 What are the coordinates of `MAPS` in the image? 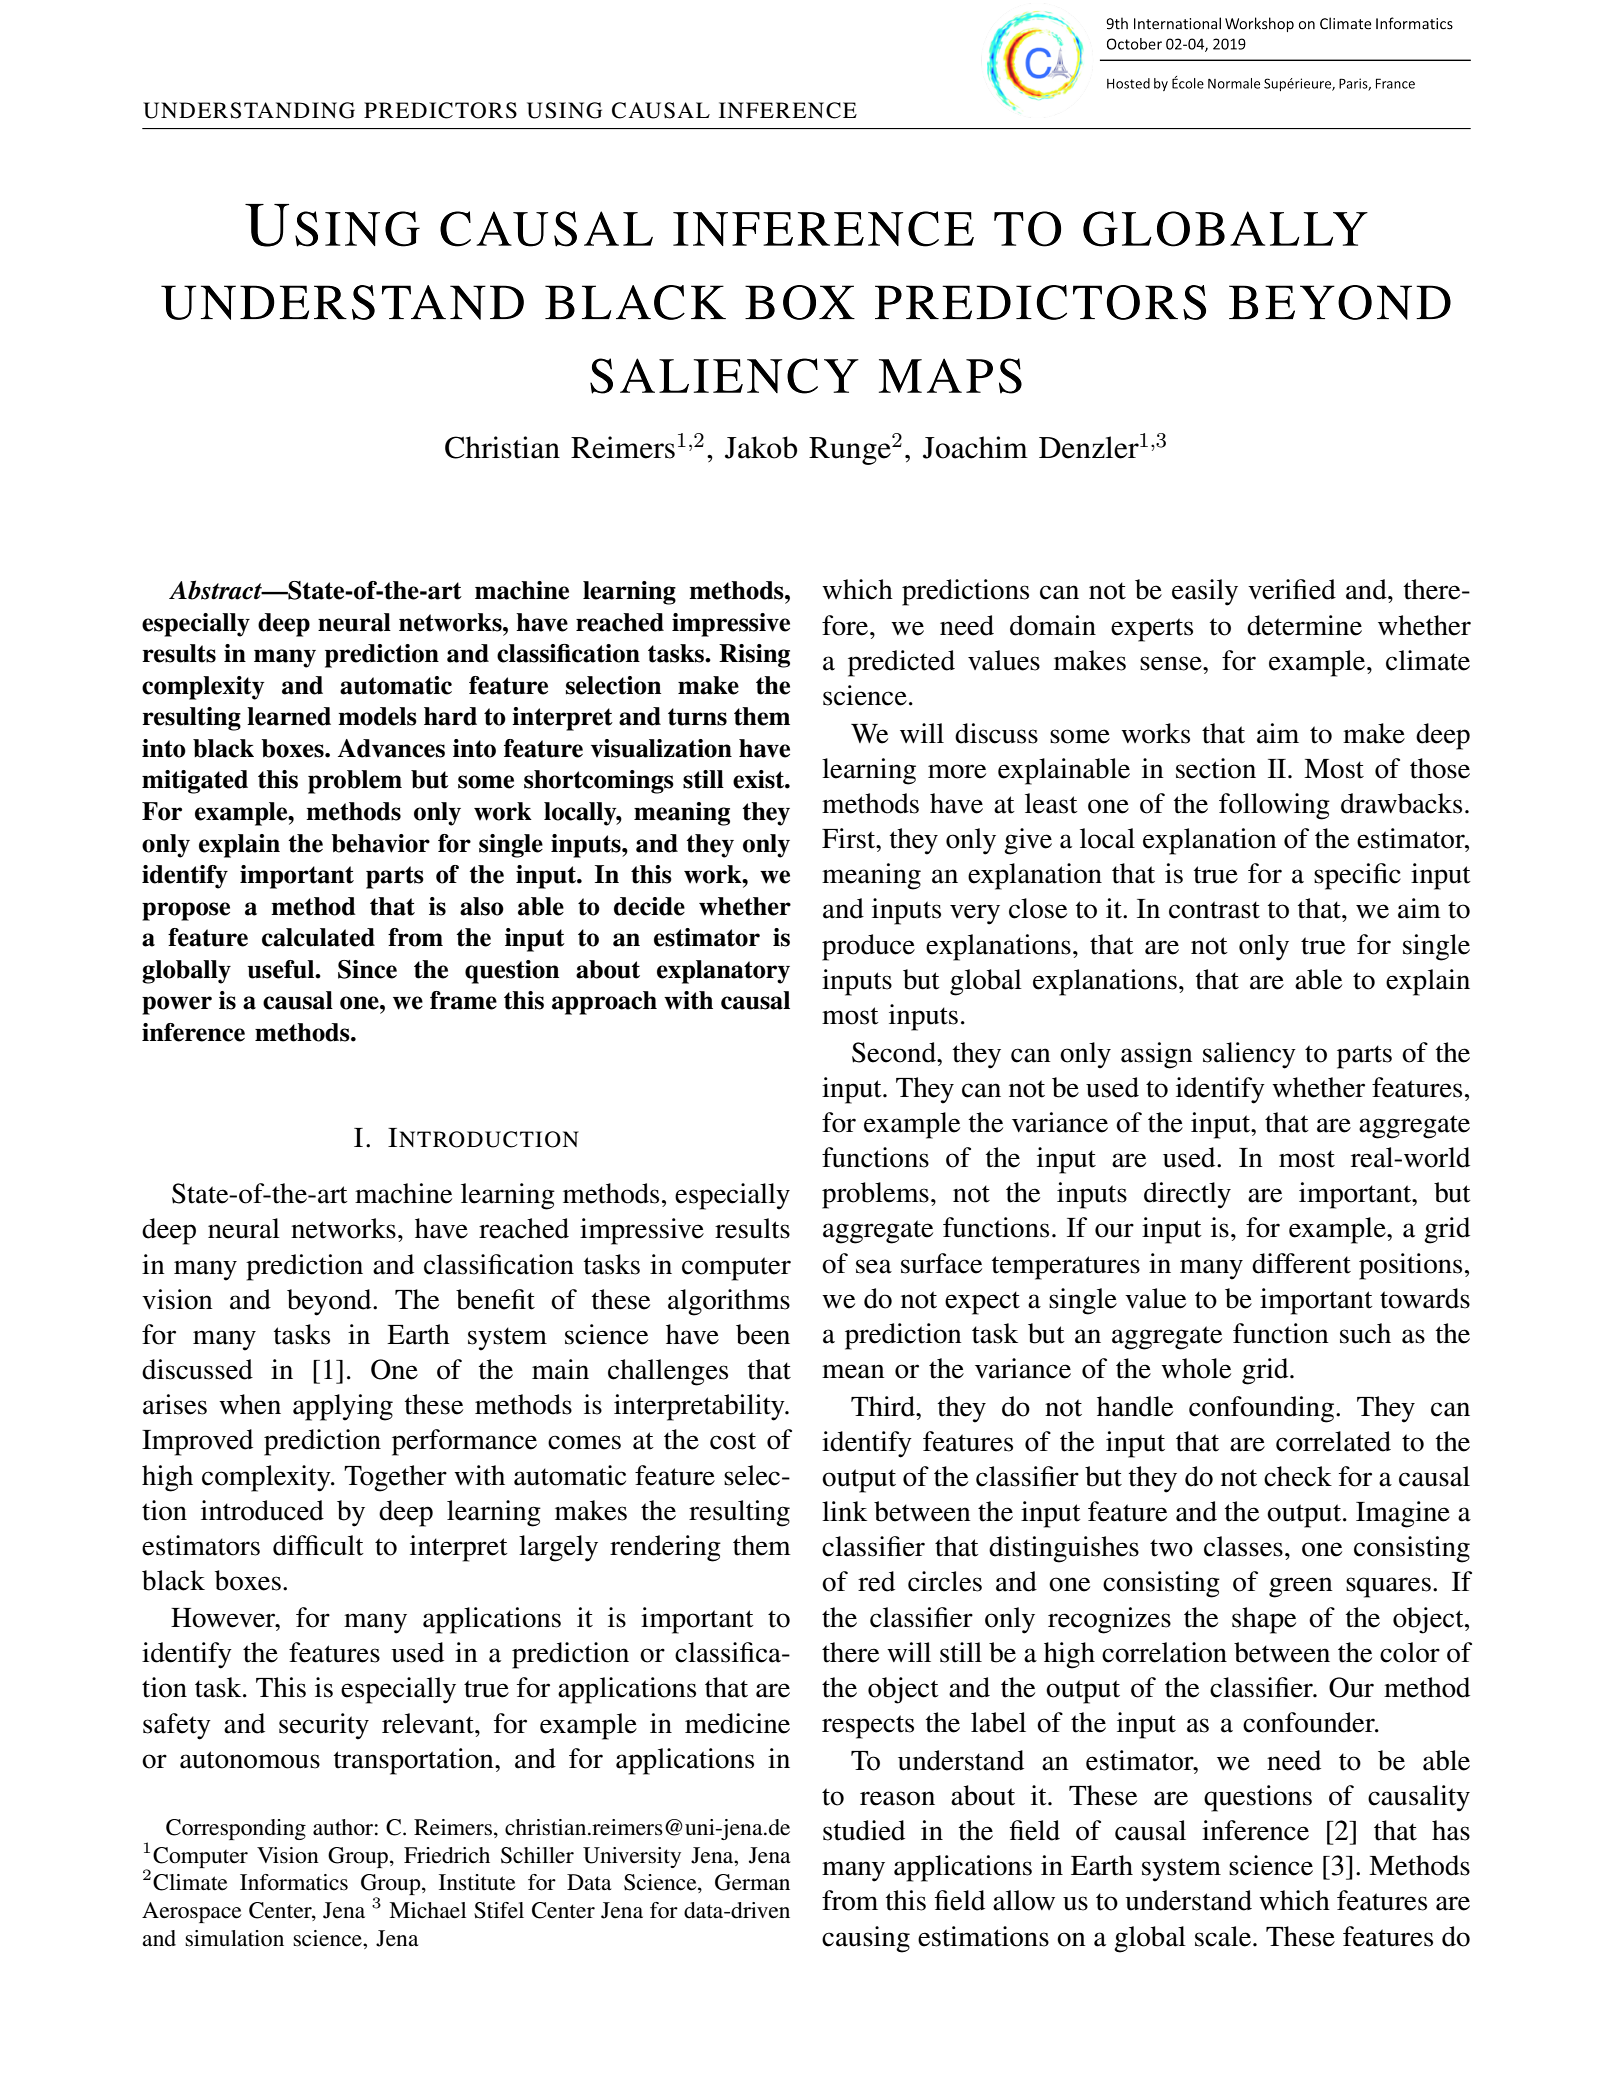 It's located at (950, 376).
